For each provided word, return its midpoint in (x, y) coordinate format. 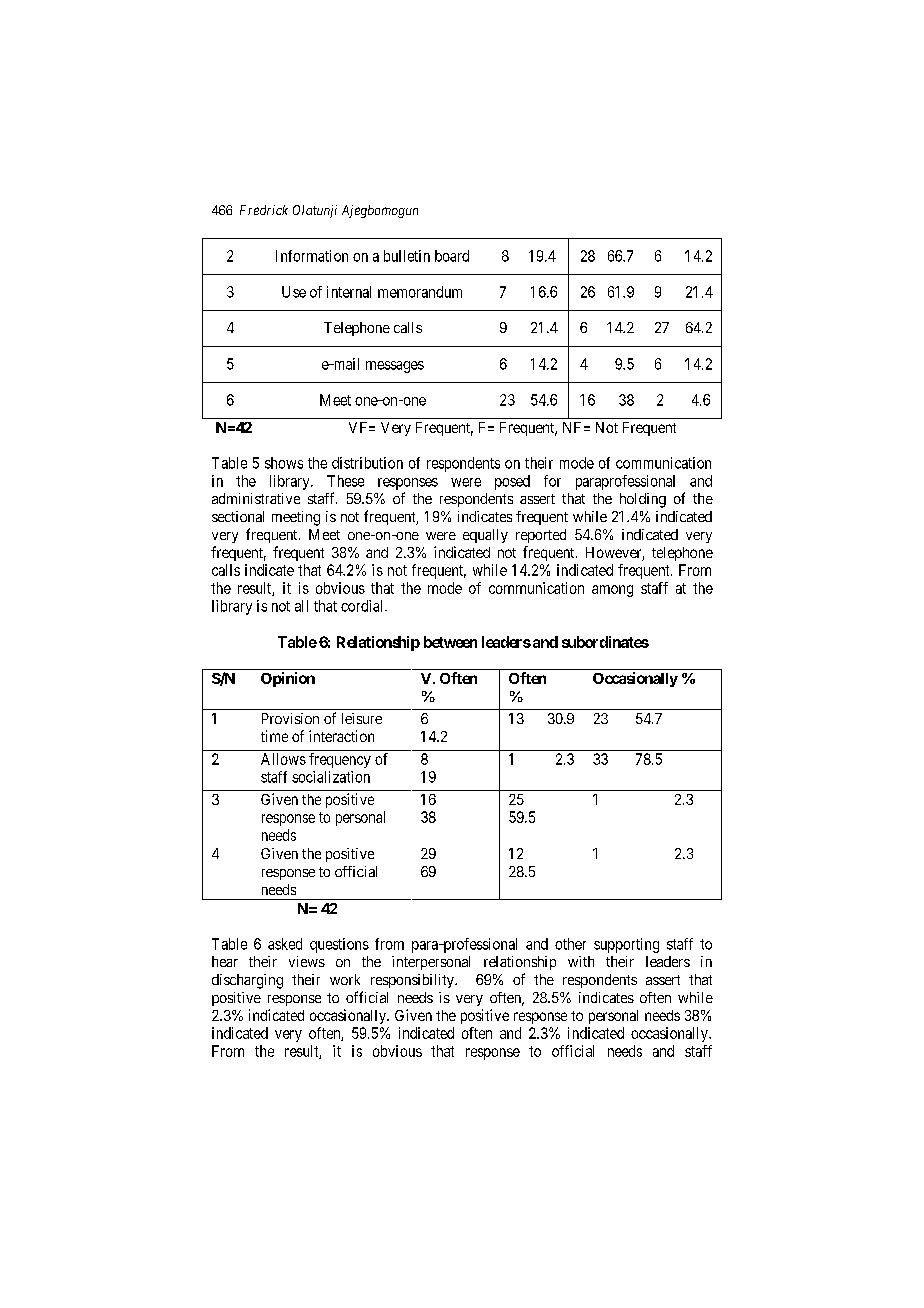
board (452, 256)
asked (285, 944)
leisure (362, 718)
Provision (290, 718)
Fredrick (264, 210)
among (612, 591)
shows (284, 463)
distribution (367, 463)
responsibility (413, 981)
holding (643, 500)
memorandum (420, 292)
